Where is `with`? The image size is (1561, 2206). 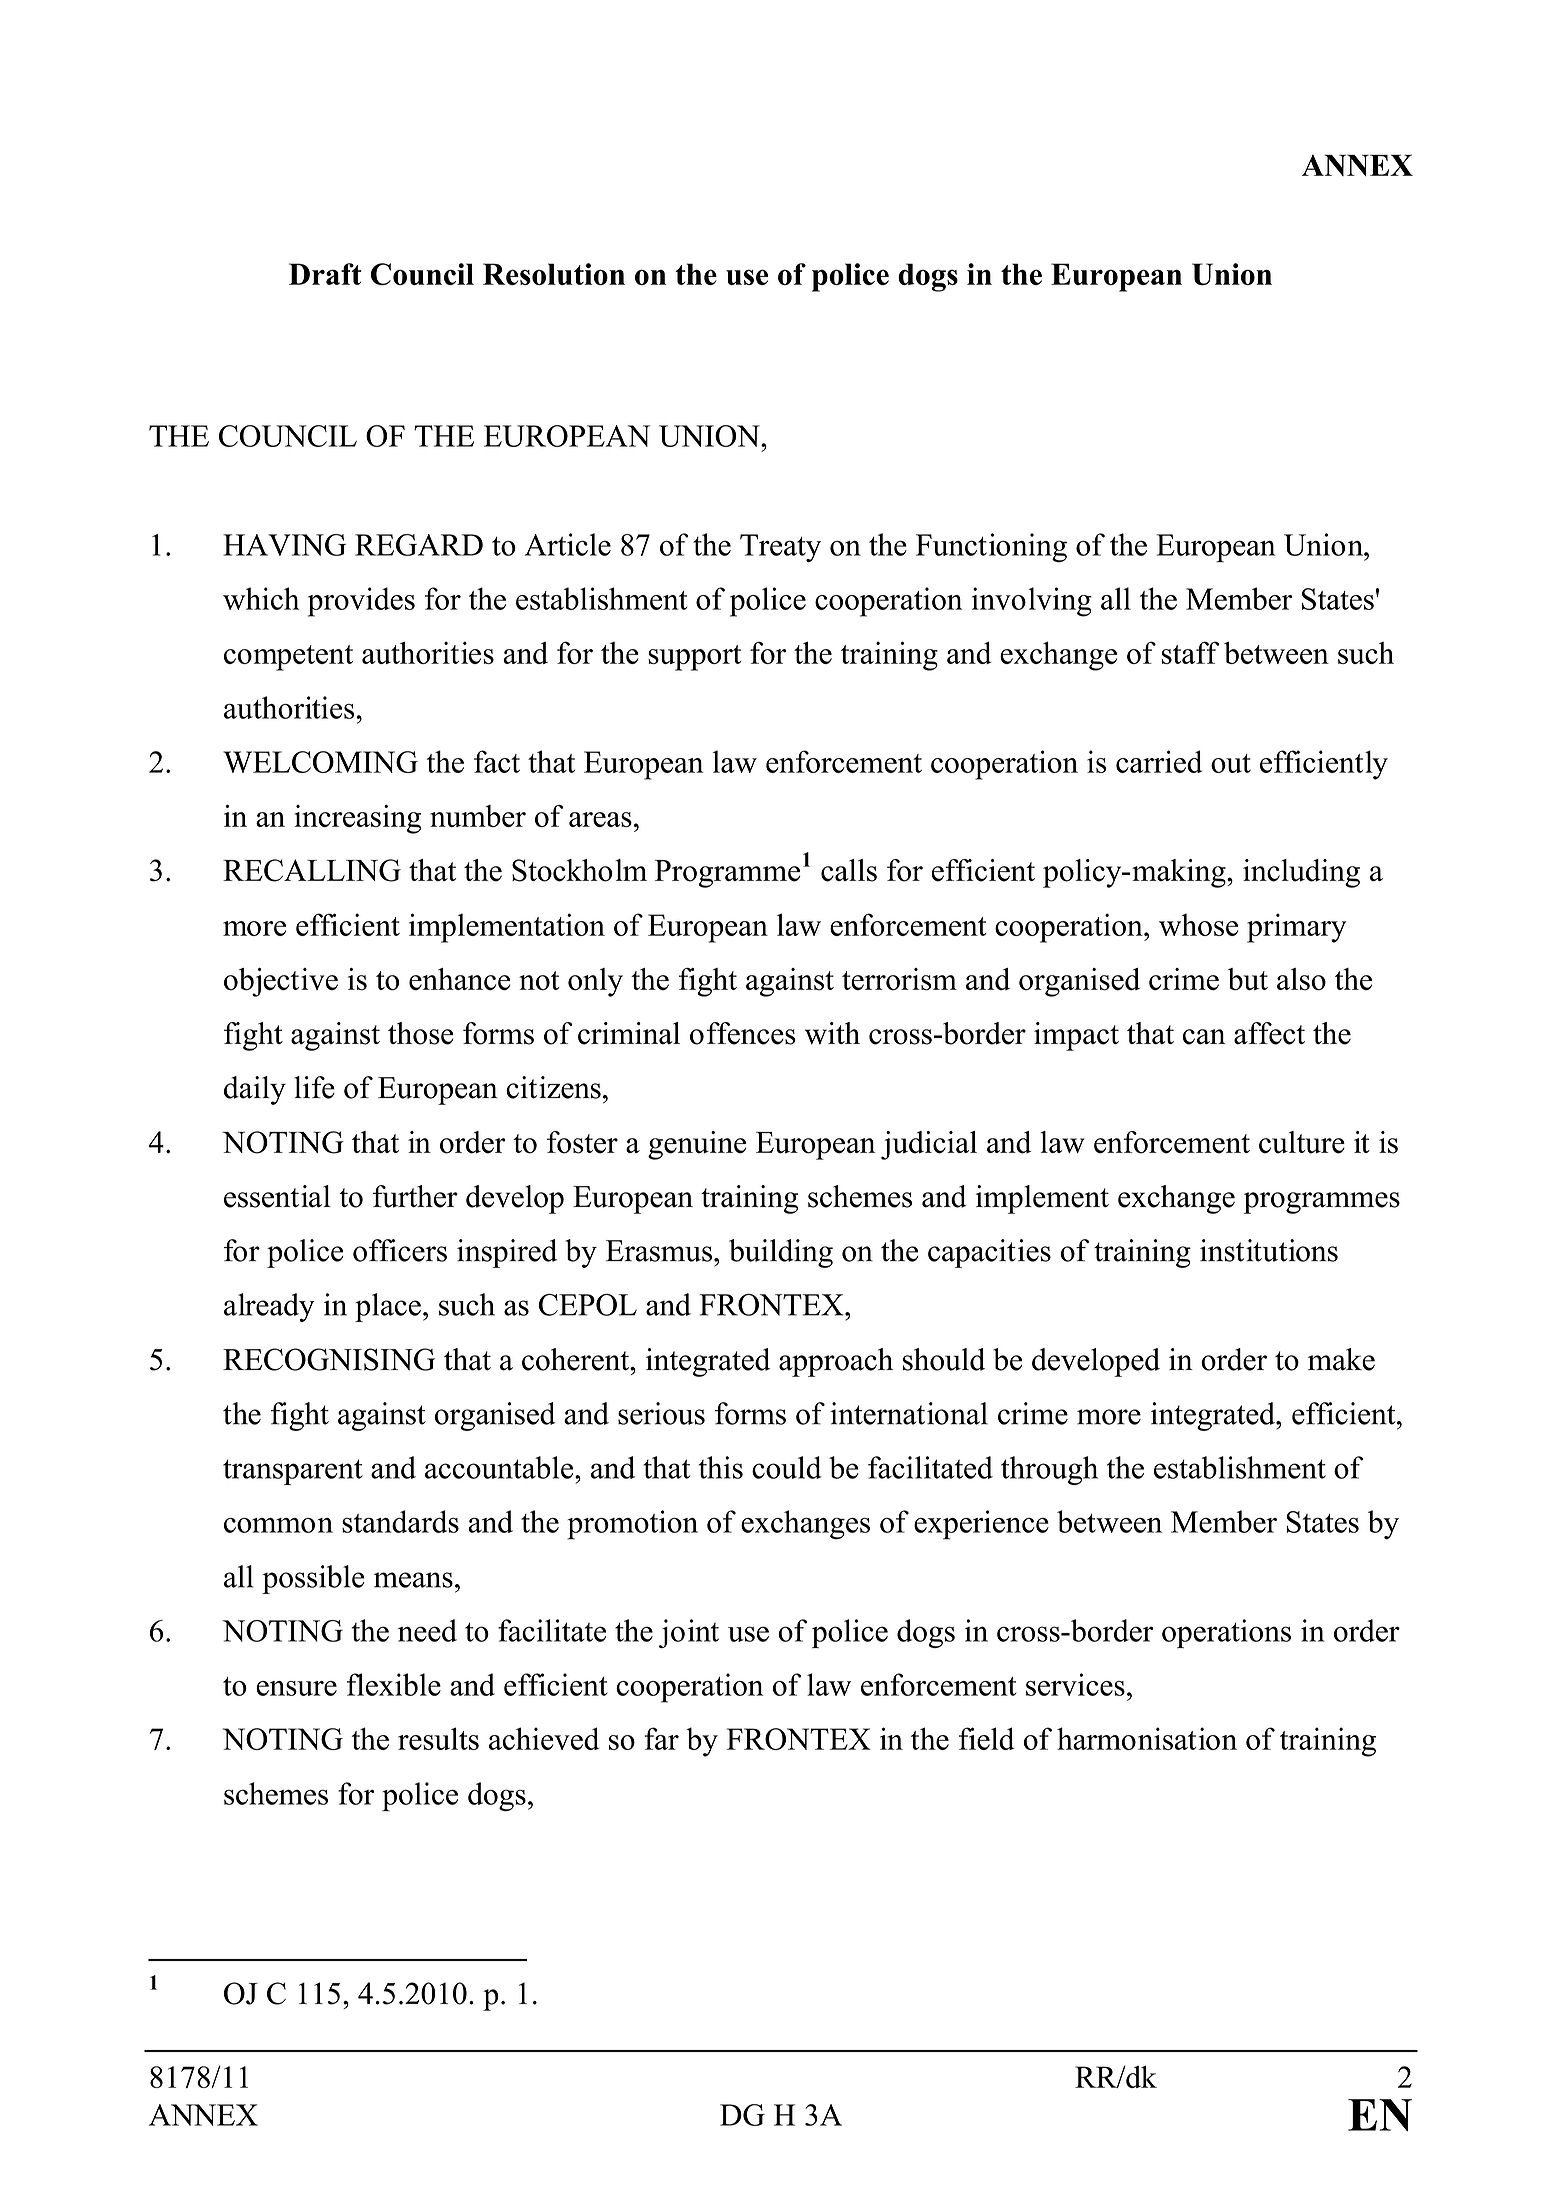
with is located at coordinates (832, 1033).
